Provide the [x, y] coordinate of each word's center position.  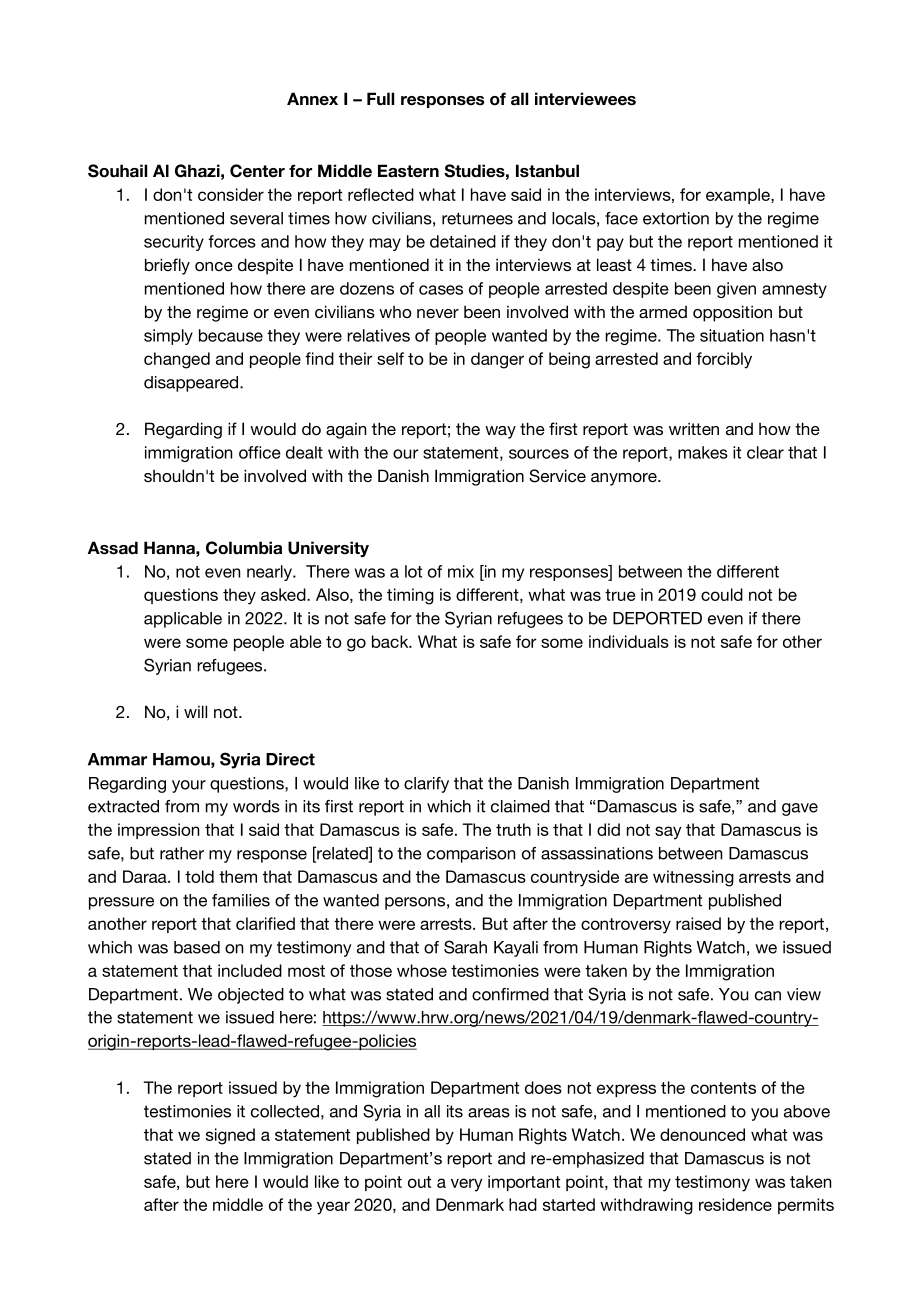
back [391, 641]
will [195, 711]
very [467, 1185]
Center [257, 171]
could [722, 594]
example [739, 196]
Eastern [408, 171]
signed [230, 1136]
